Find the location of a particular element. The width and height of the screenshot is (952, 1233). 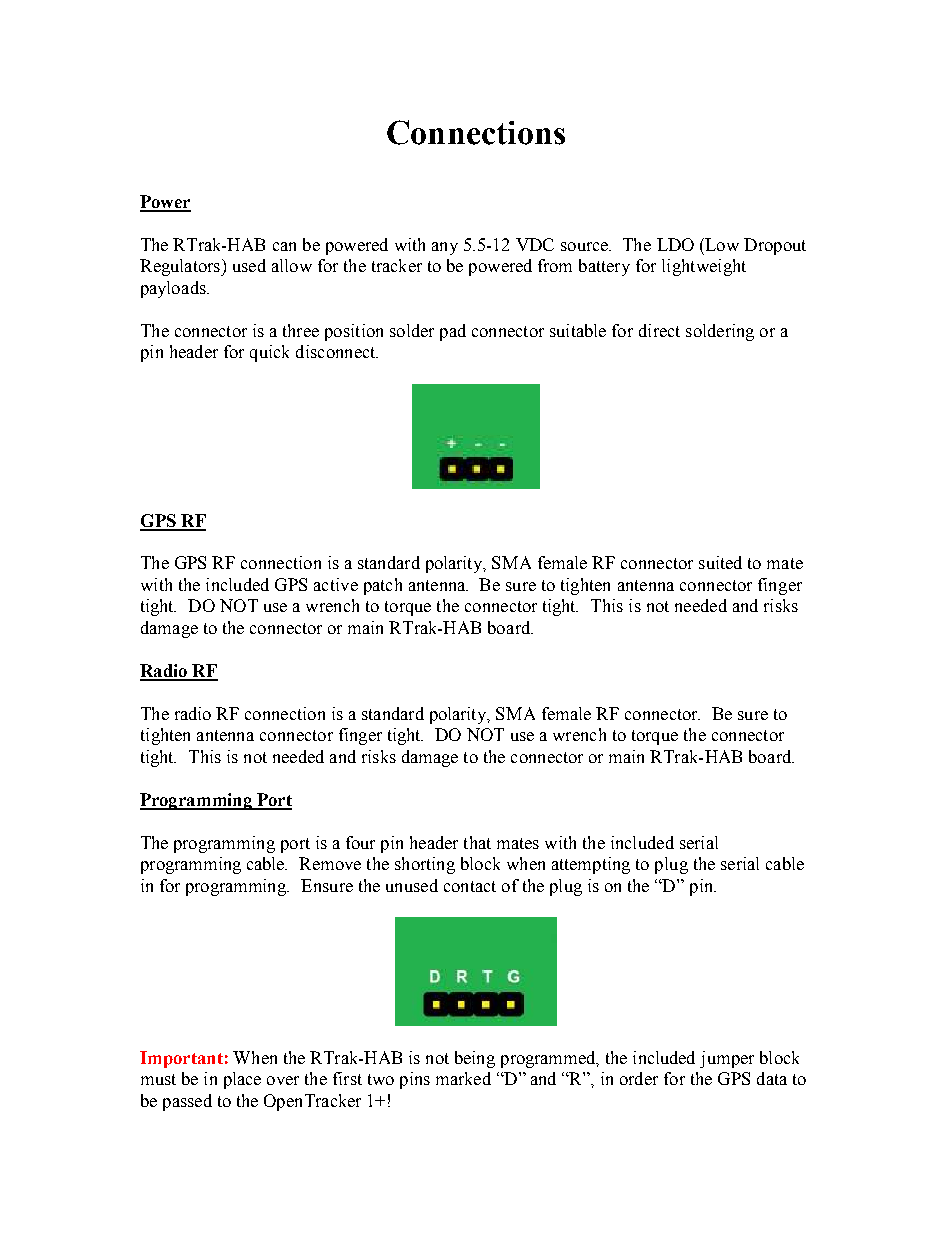

jumper is located at coordinates (727, 1059).
